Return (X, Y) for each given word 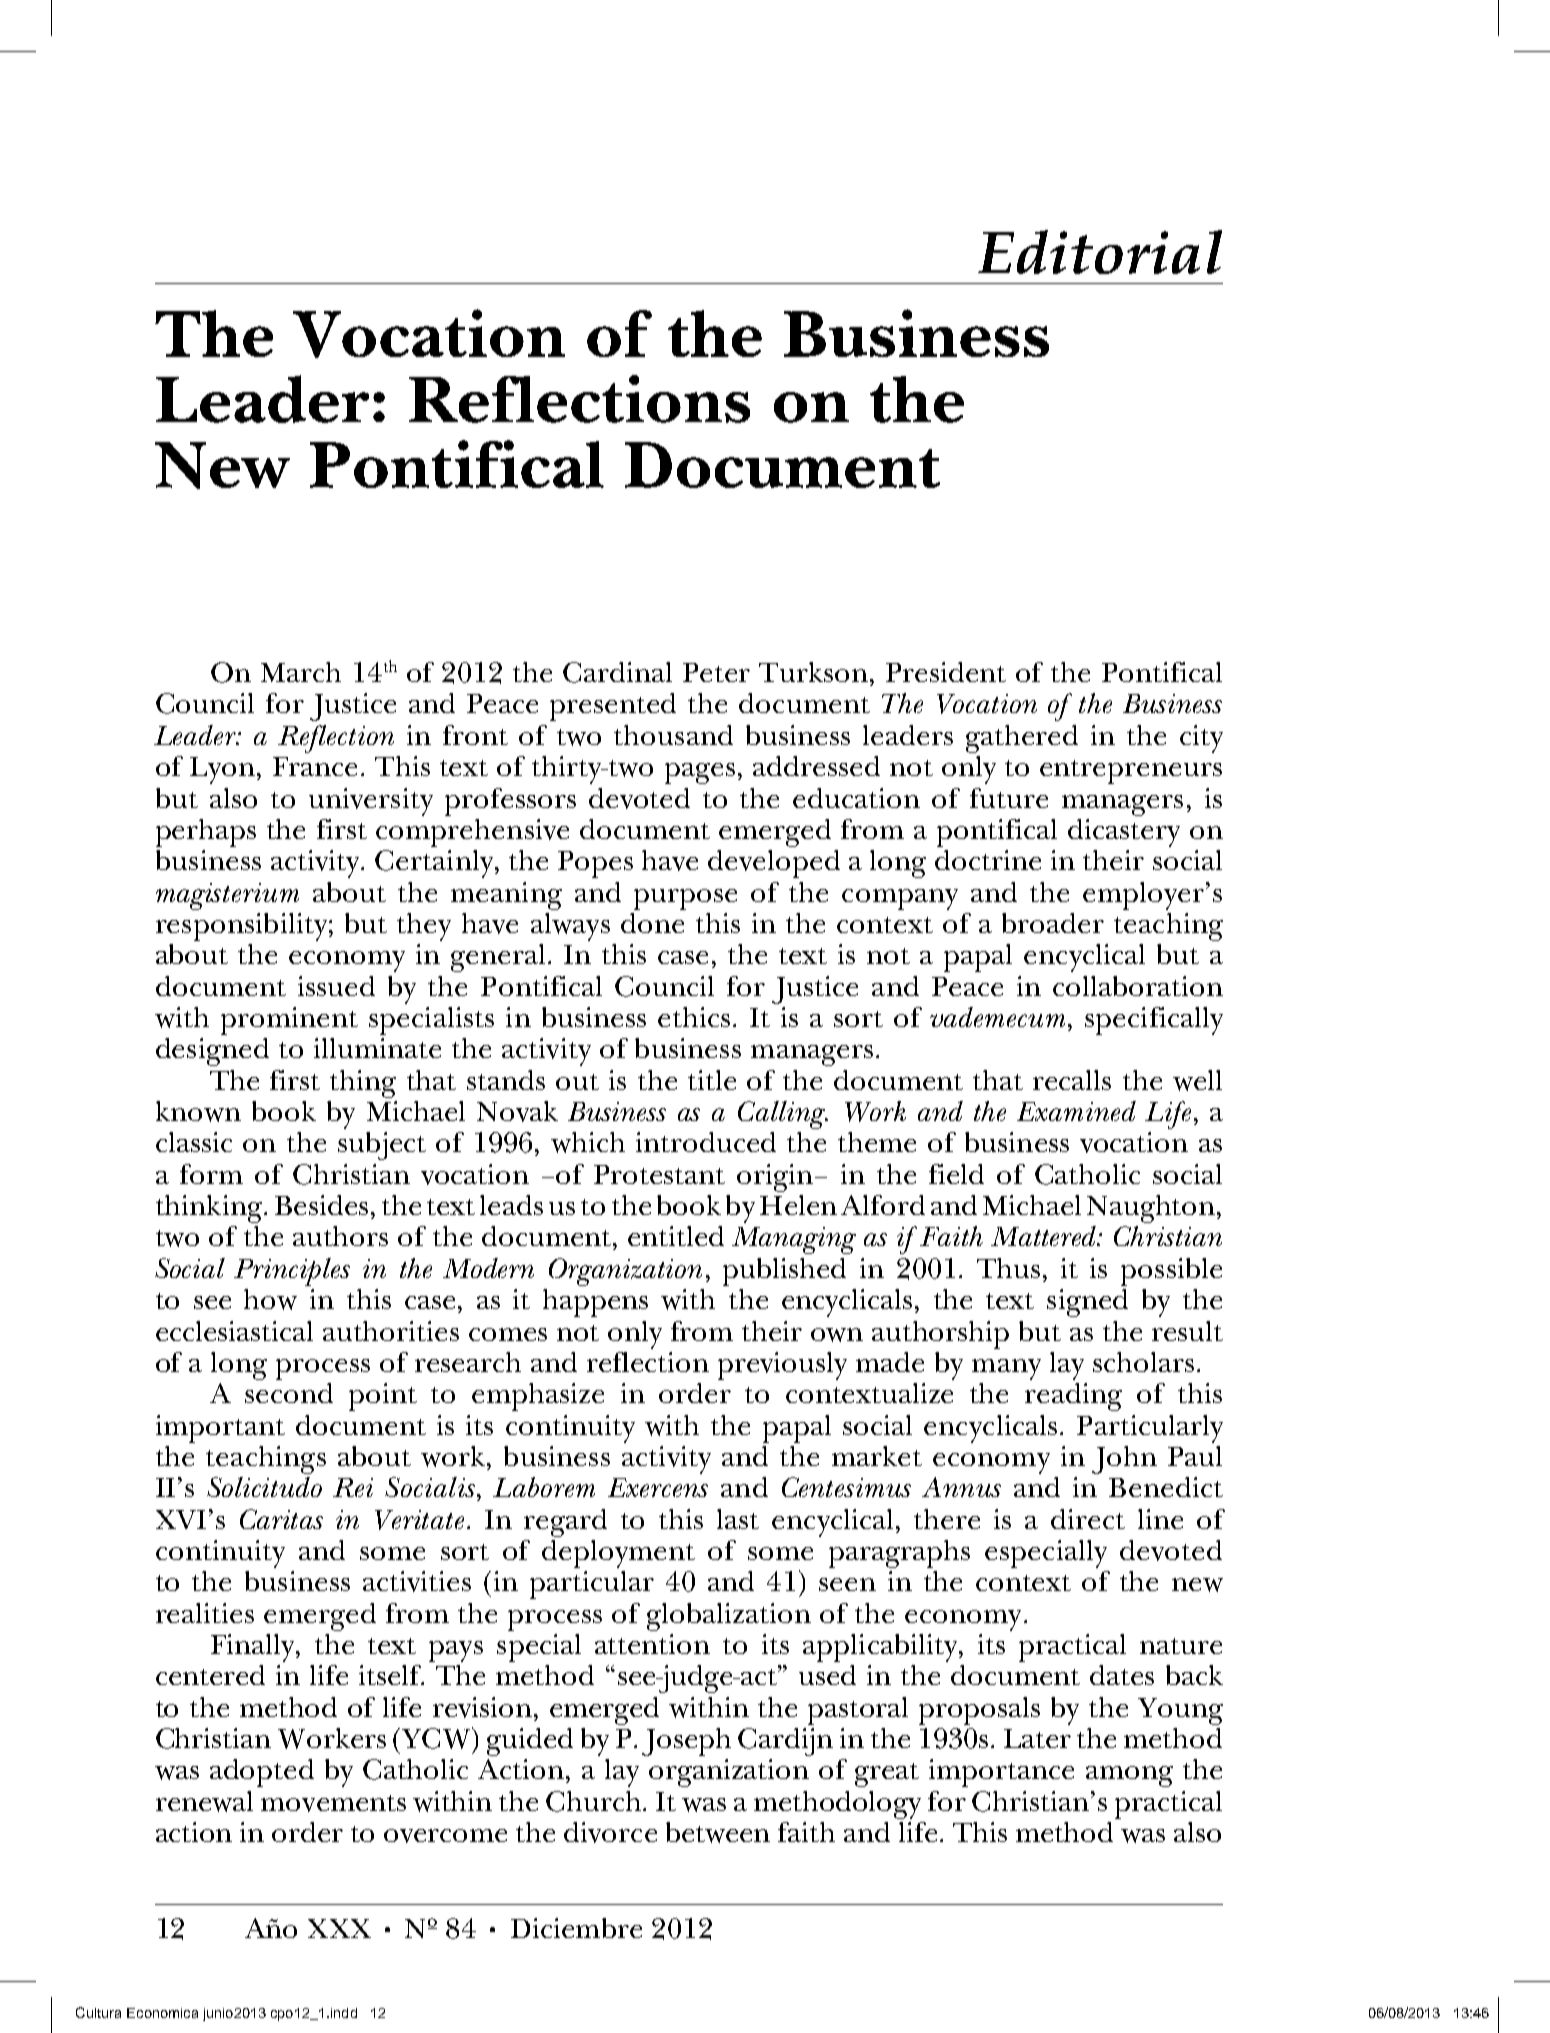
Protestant (659, 1174)
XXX (339, 1928)
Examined (1076, 1111)
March (301, 672)
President (946, 672)
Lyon (222, 770)
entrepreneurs (1131, 772)
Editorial (1100, 252)
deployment (618, 1554)
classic (194, 1142)
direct (1088, 1519)
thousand (673, 735)
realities (205, 1613)
